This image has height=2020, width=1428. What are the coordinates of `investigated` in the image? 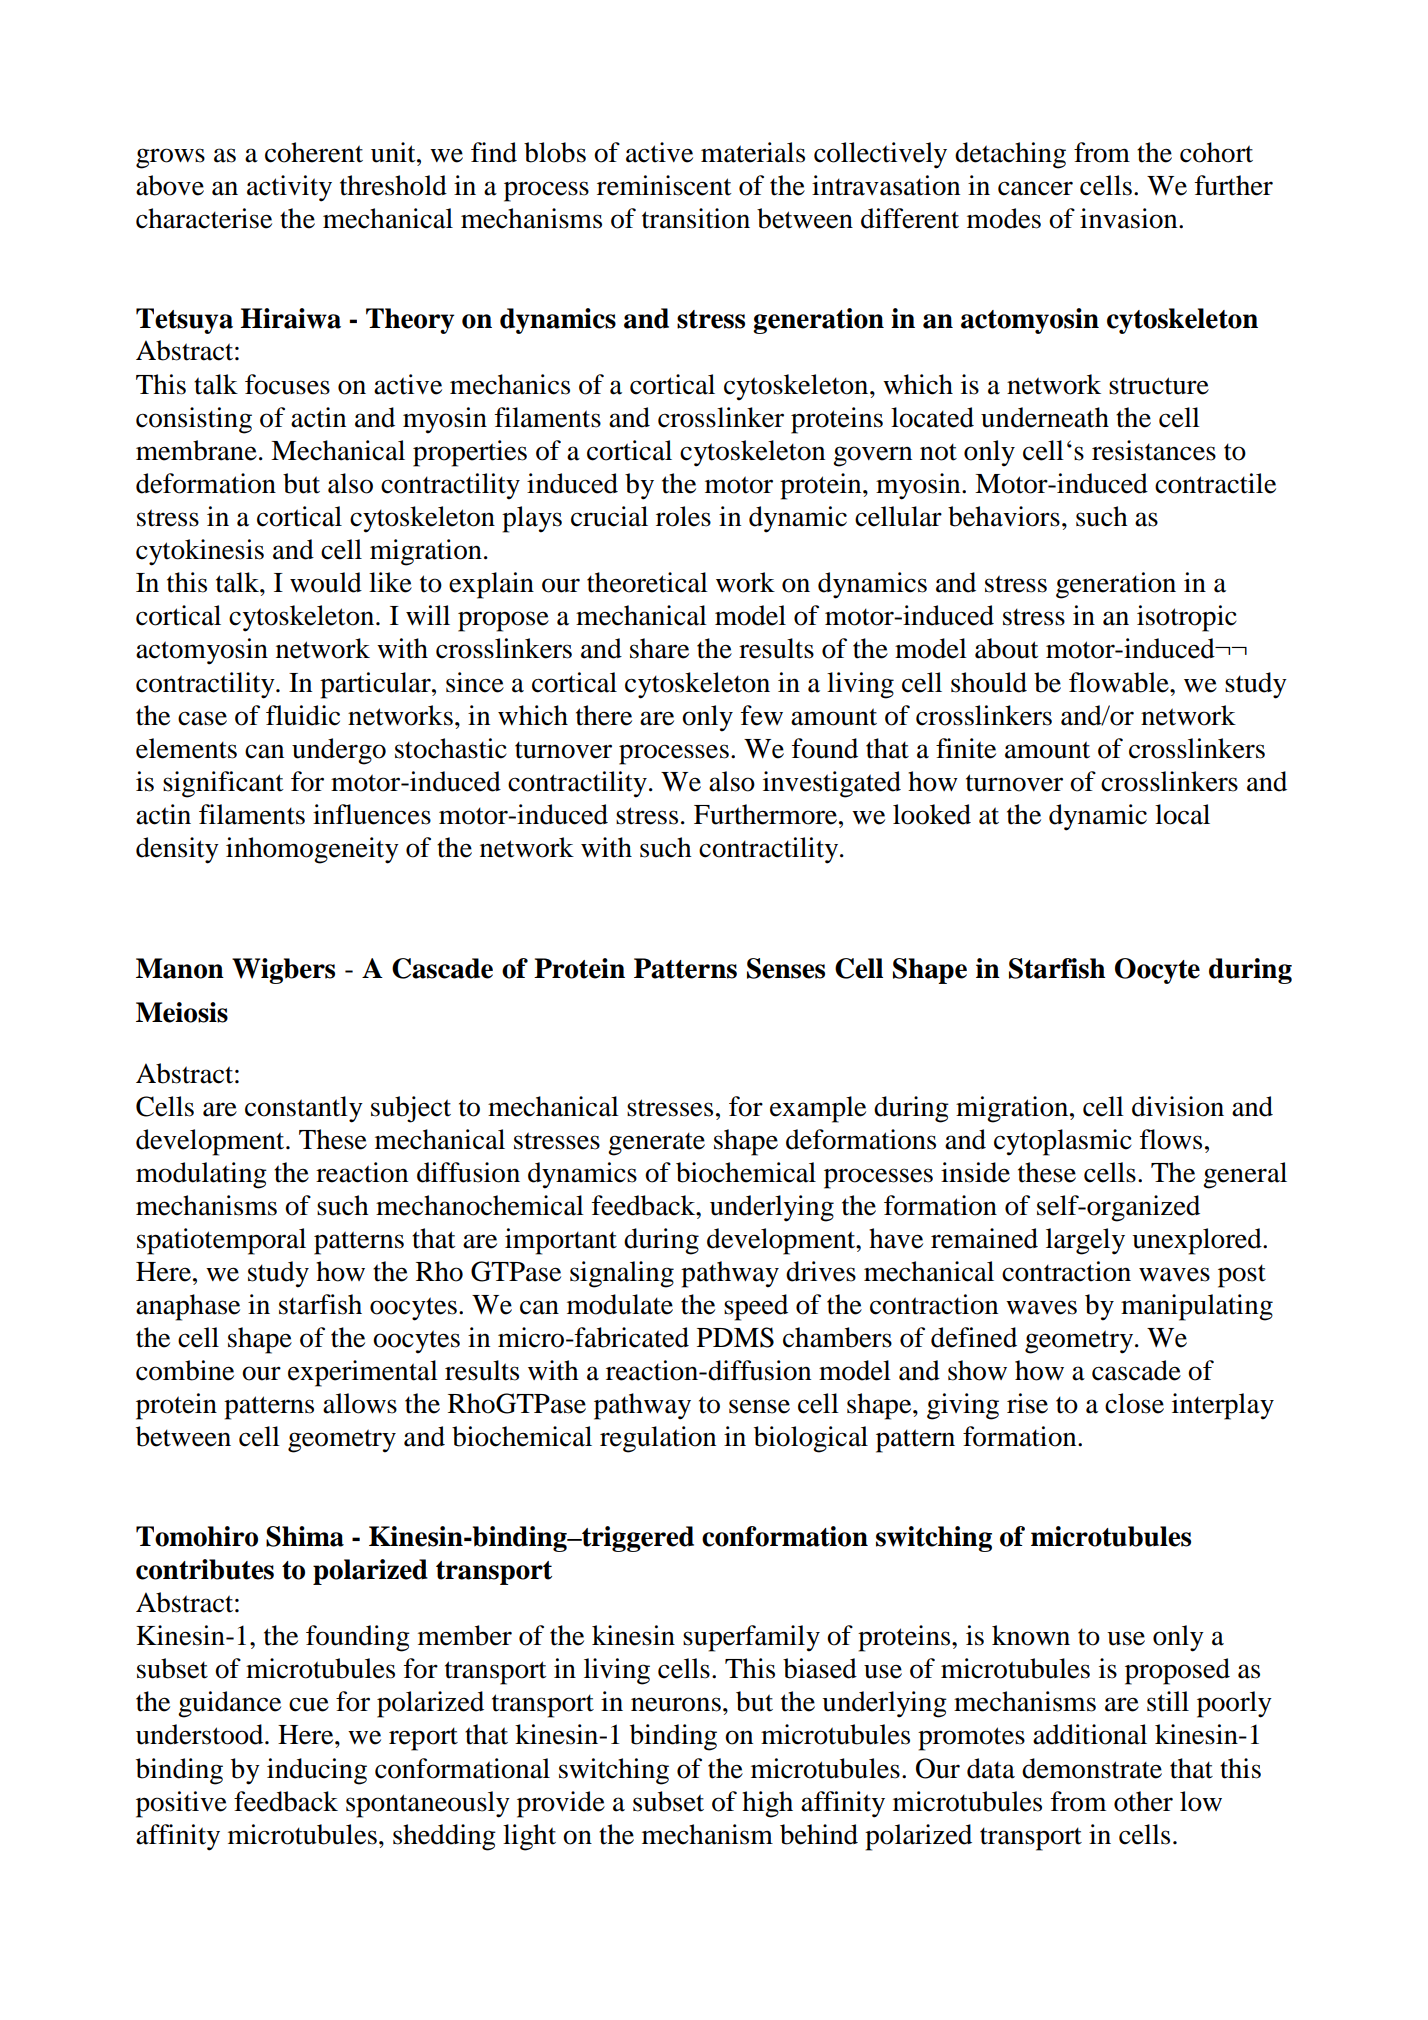 It's located at (832, 784).
